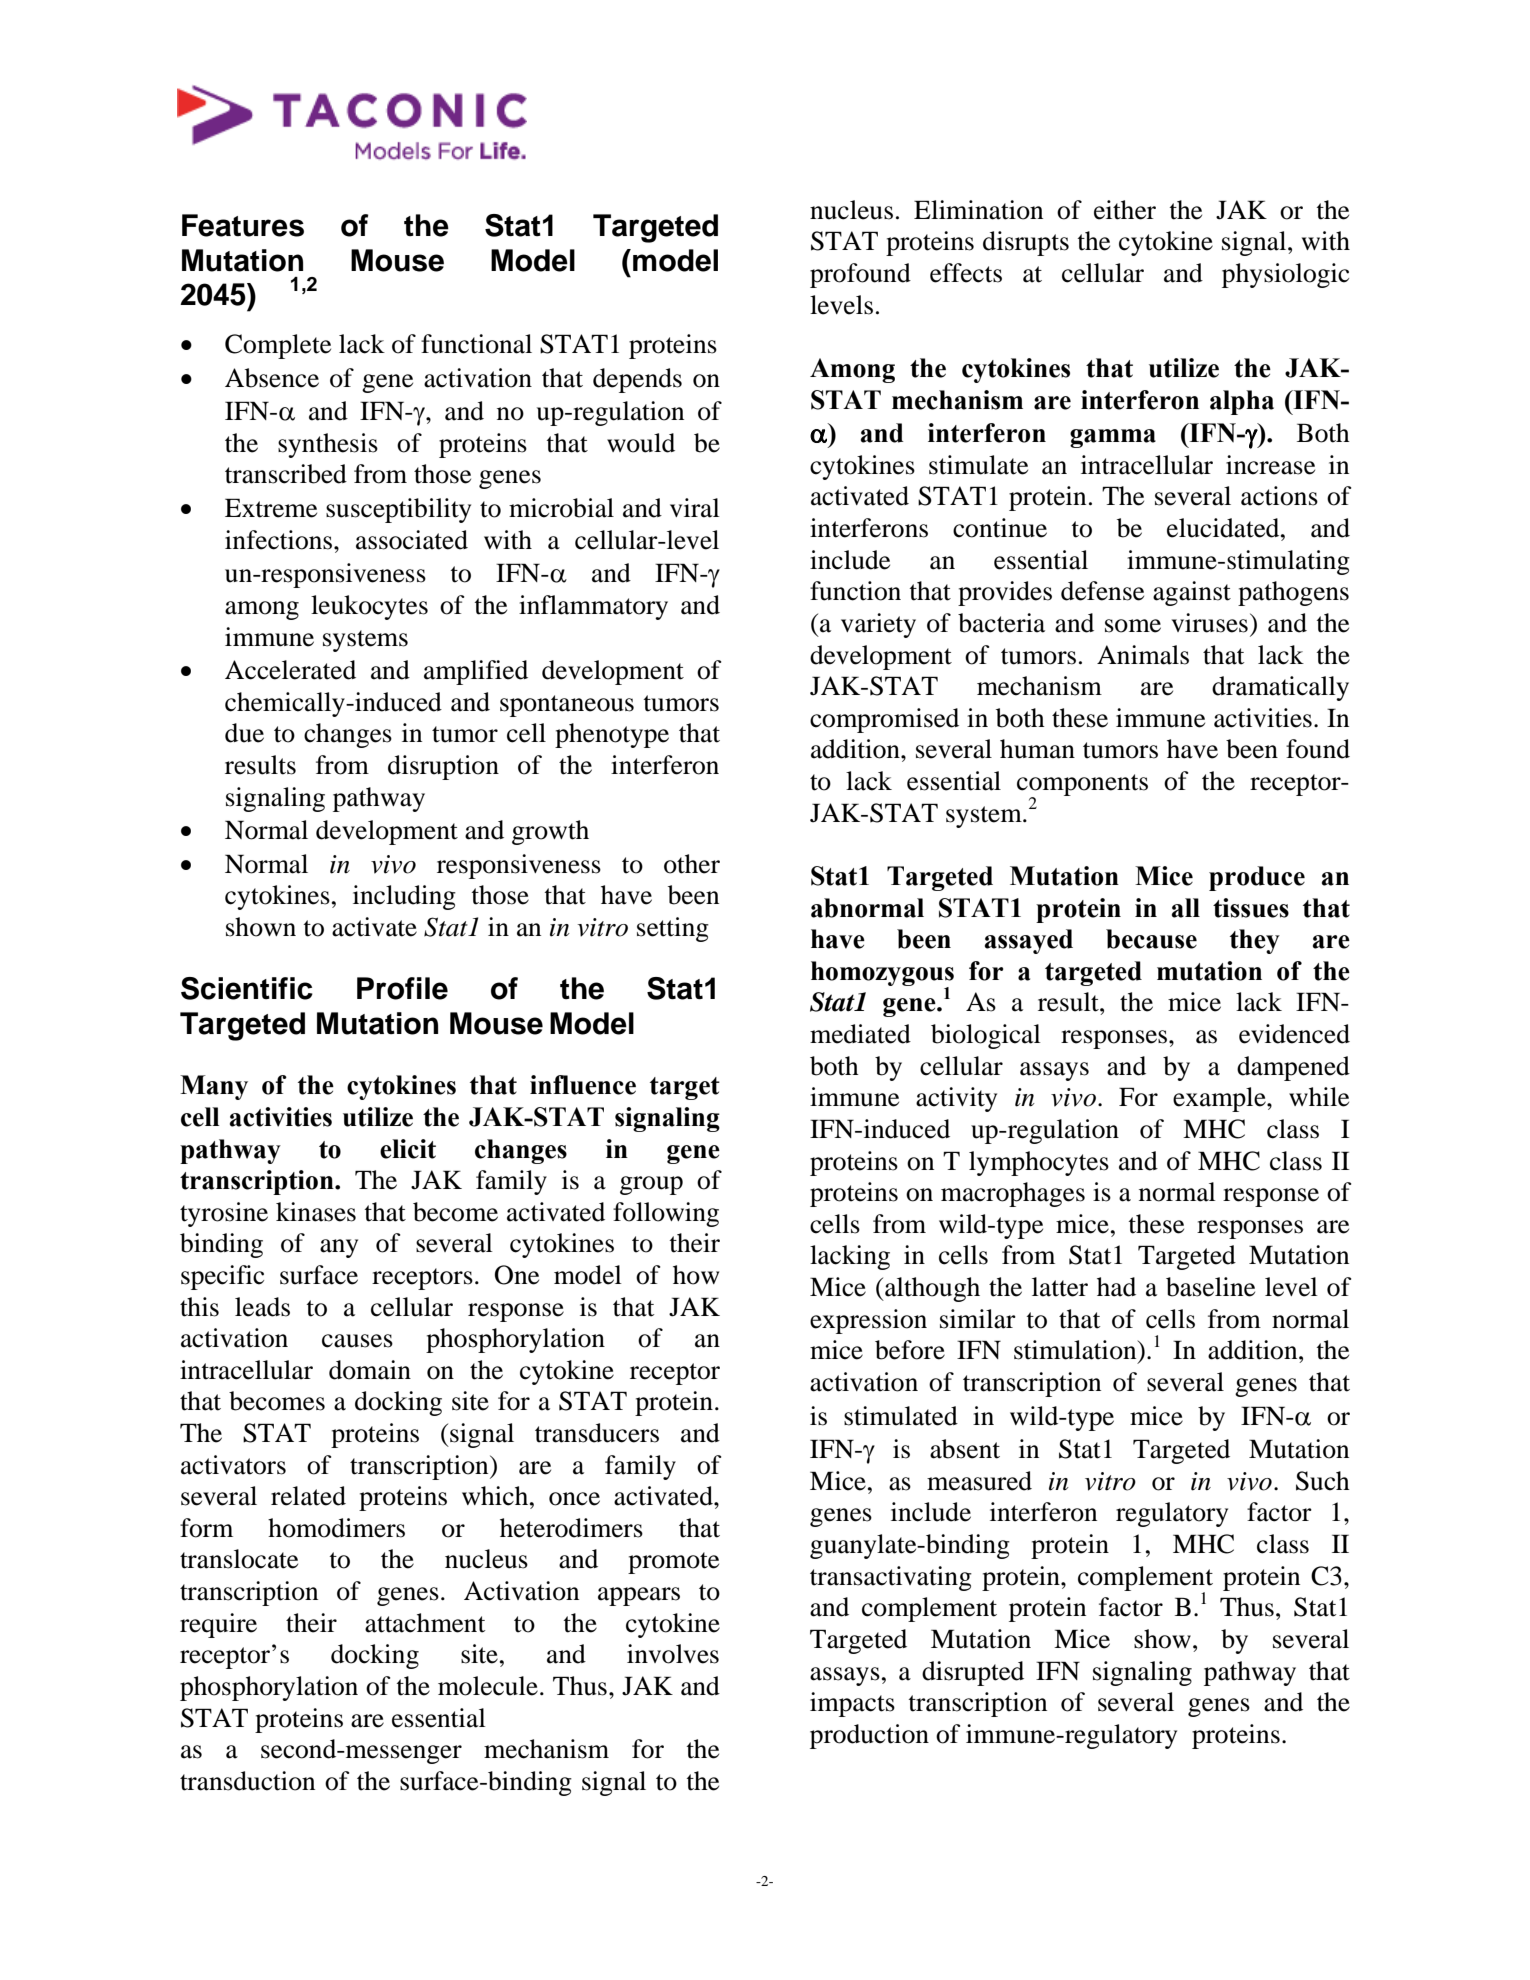 The width and height of the image is (1530, 1980). Describe the element at coordinates (1224, 528) in the image. I see `elucidated` at that location.
